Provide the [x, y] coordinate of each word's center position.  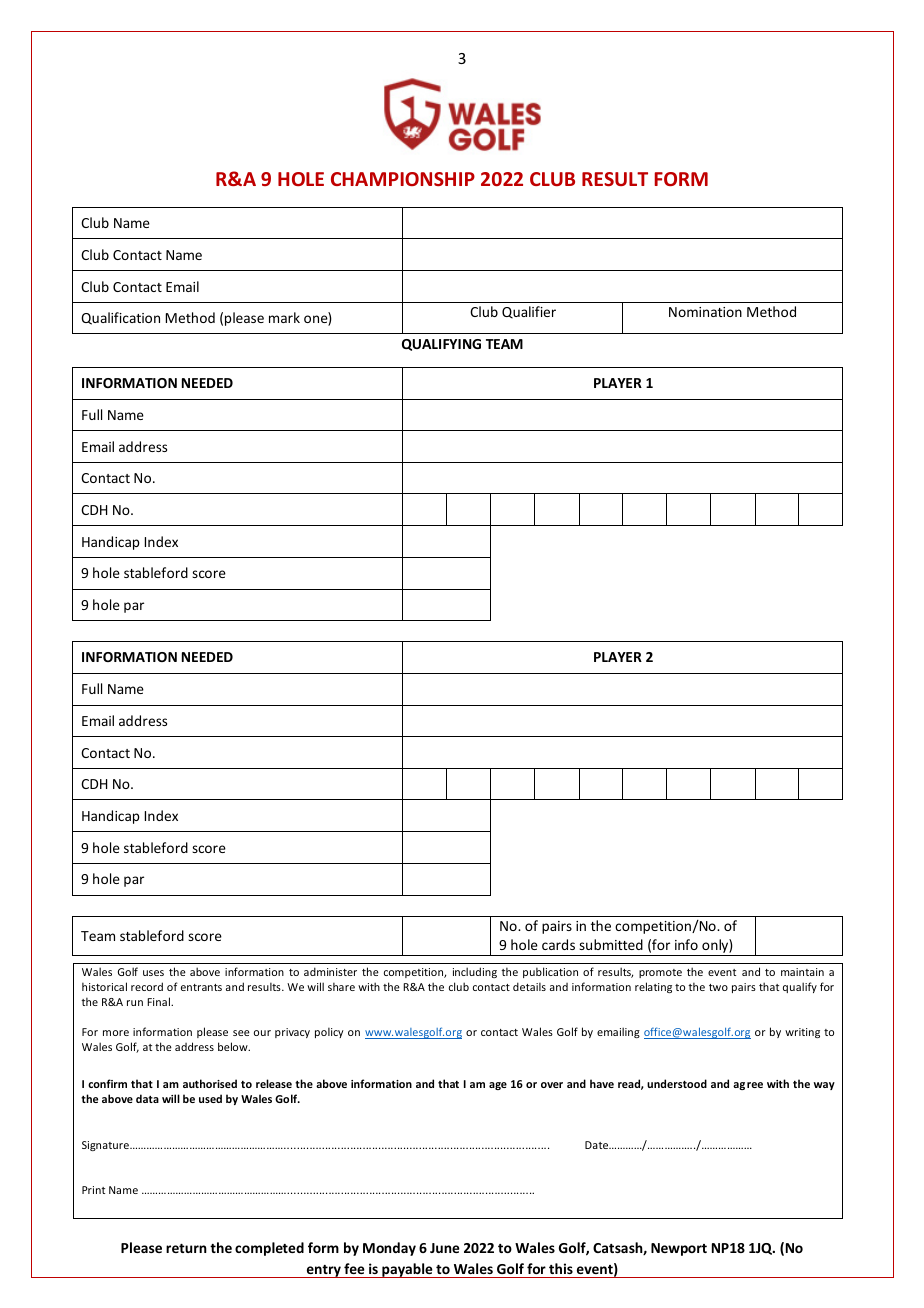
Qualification [120, 318]
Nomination [705, 312]
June [445, 1248]
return [186, 1248]
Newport [679, 1249]
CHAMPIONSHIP [403, 179]
